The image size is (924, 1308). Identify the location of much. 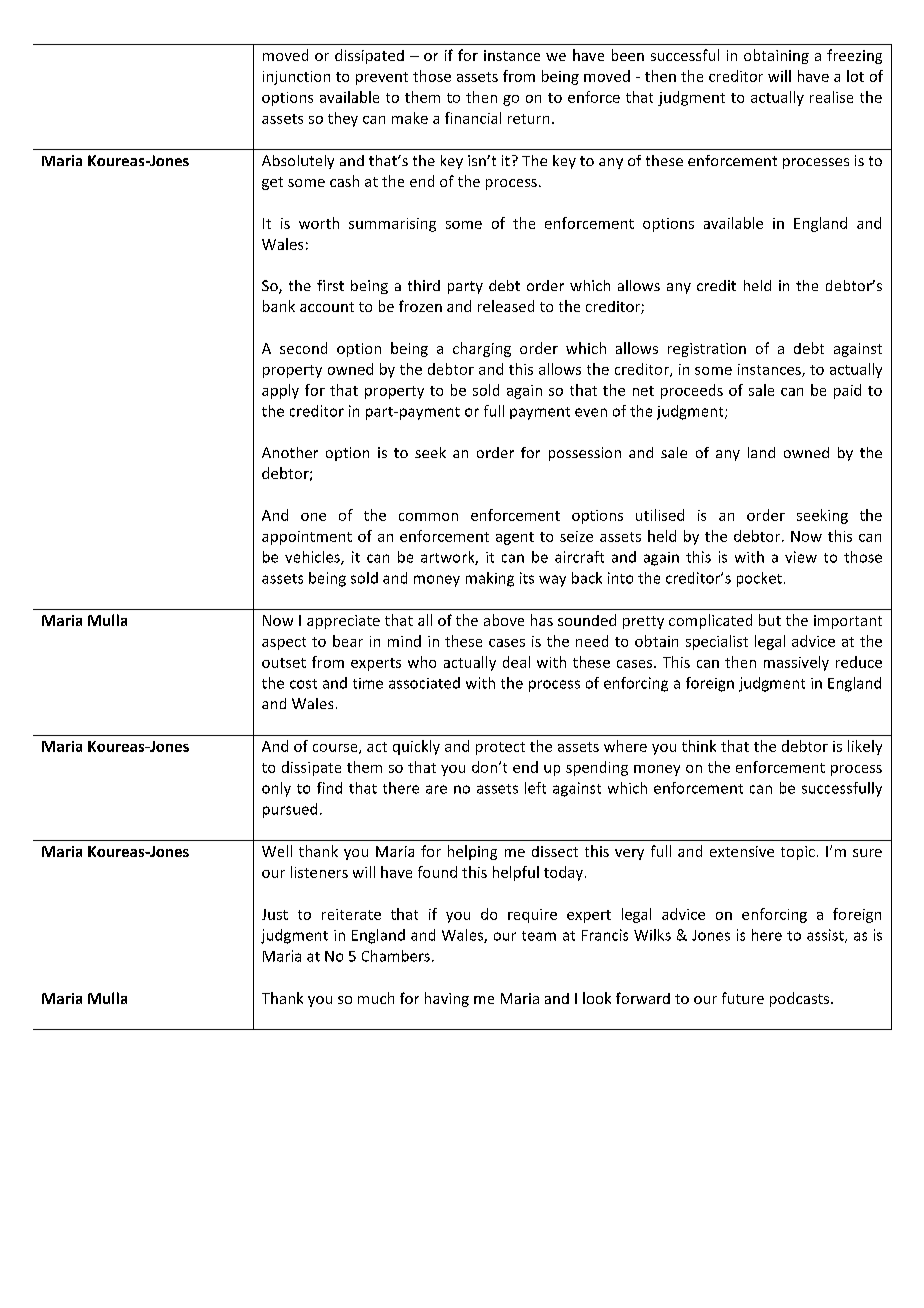
(376, 998).
